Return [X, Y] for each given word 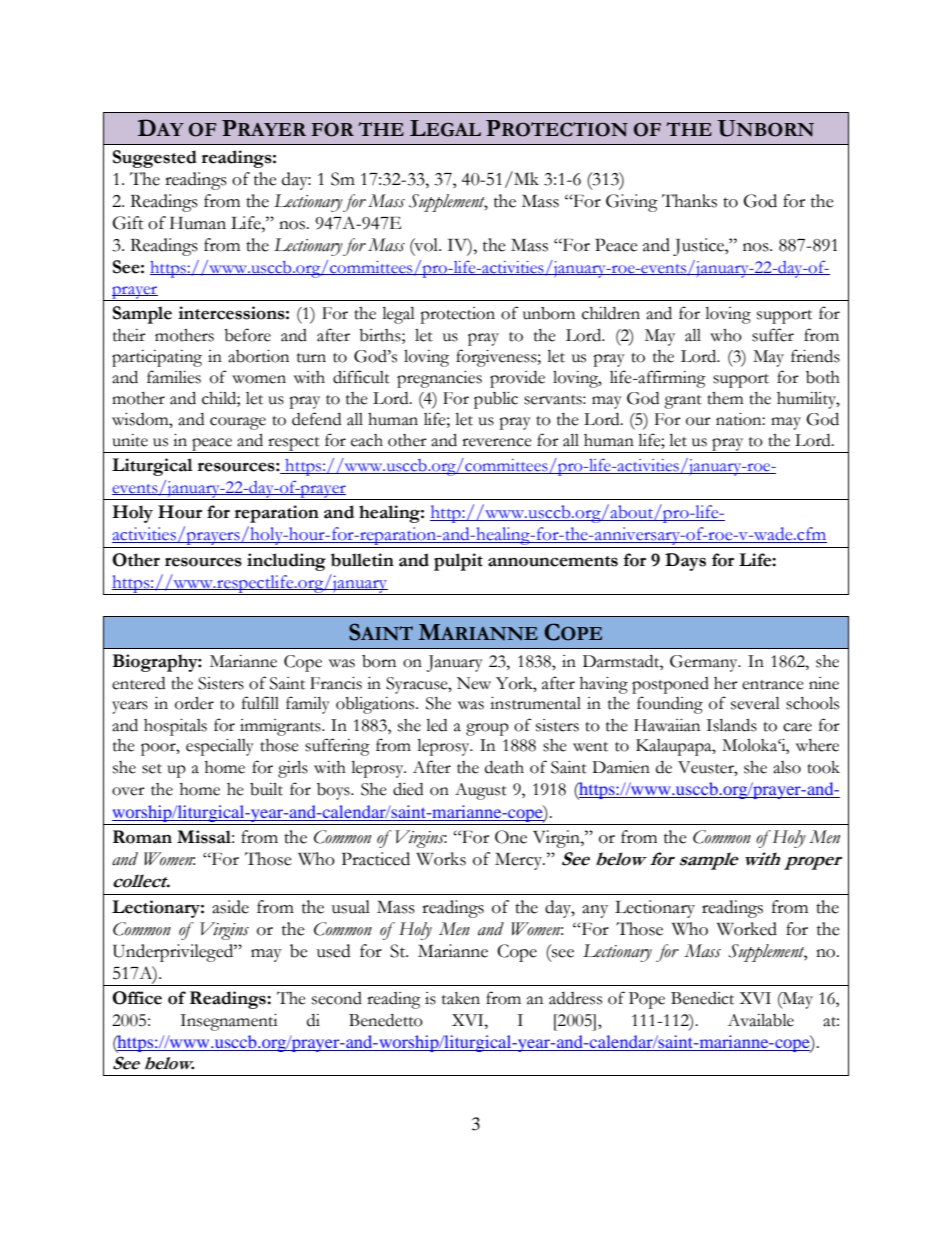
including [286, 562]
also [787, 767]
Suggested [155, 159]
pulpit [458, 562]
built [266, 789]
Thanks [689, 201]
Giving [632, 203]
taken [461, 998]
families [174, 377]
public [496, 400]
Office [137, 998]
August [481, 791]
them [725, 398]
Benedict [702, 998]
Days [685, 562]
